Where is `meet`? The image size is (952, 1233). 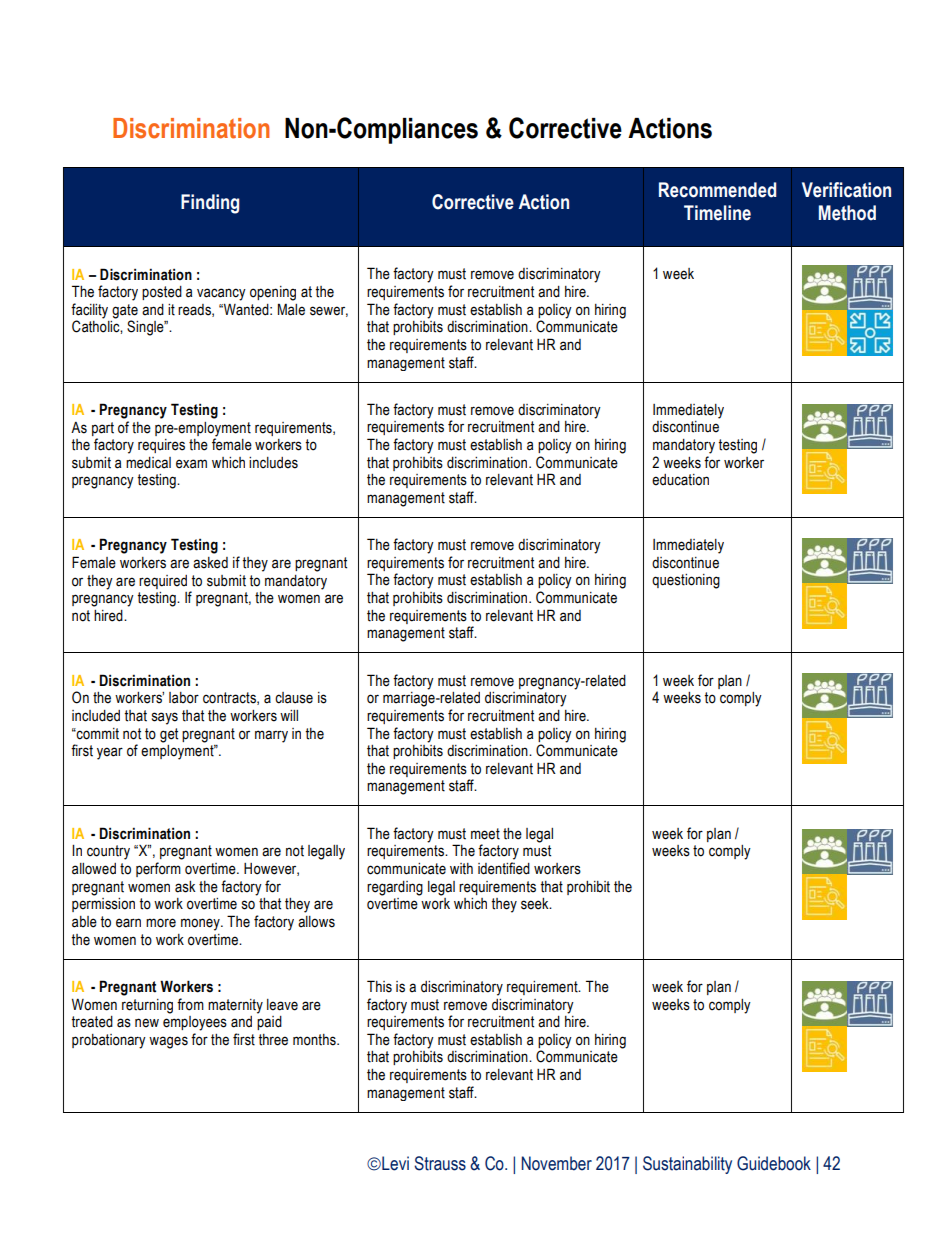 meet is located at coordinates (485, 834).
